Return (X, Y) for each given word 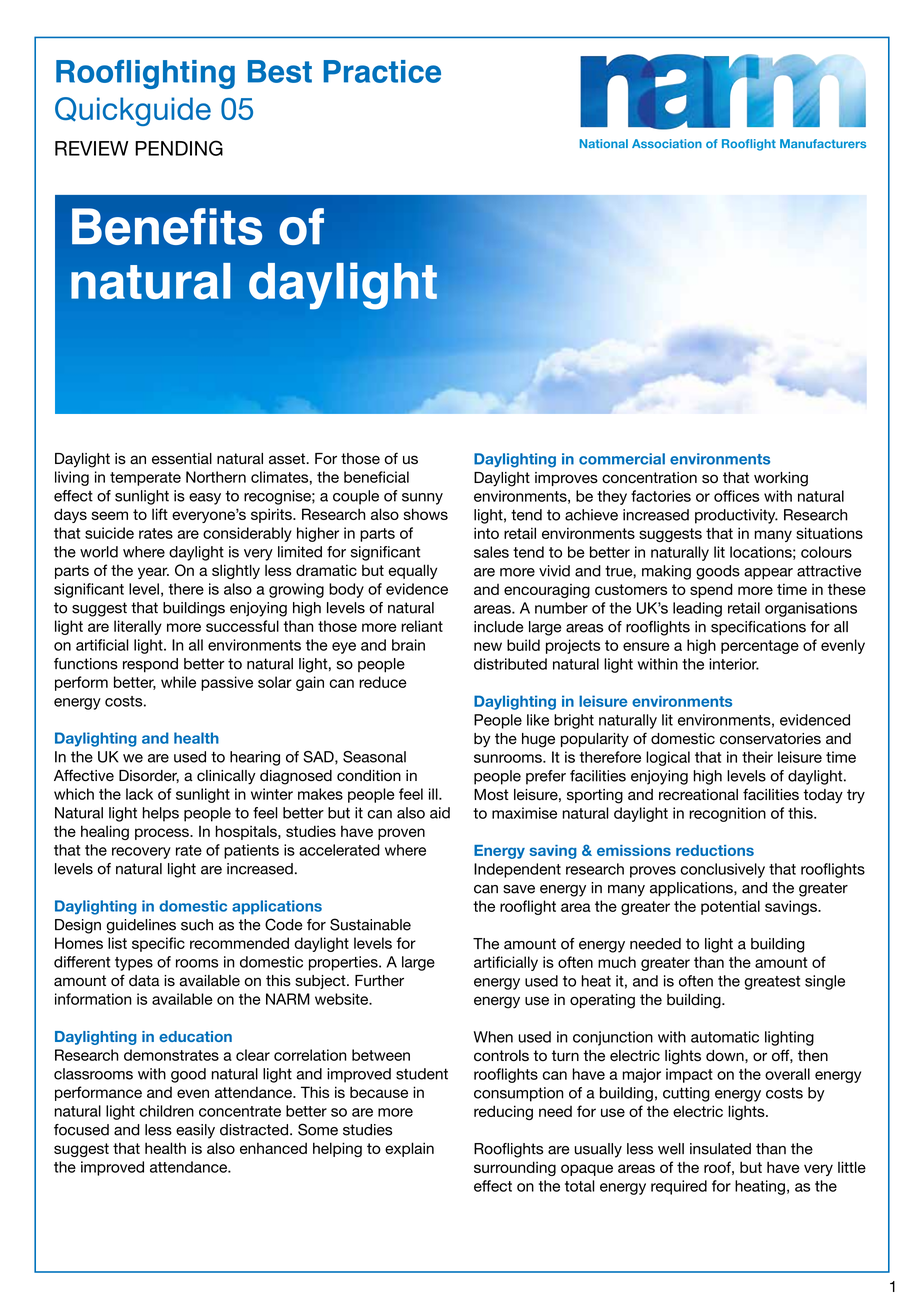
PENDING (179, 148)
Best (280, 71)
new (488, 646)
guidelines (141, 926)
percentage (760, 647)
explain (409, 1149)
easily (195, 1131)
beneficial (376, 477)
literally (138, 627)
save (519, 889)
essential (182, 459)
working (781, 479)
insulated (720, 1149)
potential (730, 907)
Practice (382, 71)
